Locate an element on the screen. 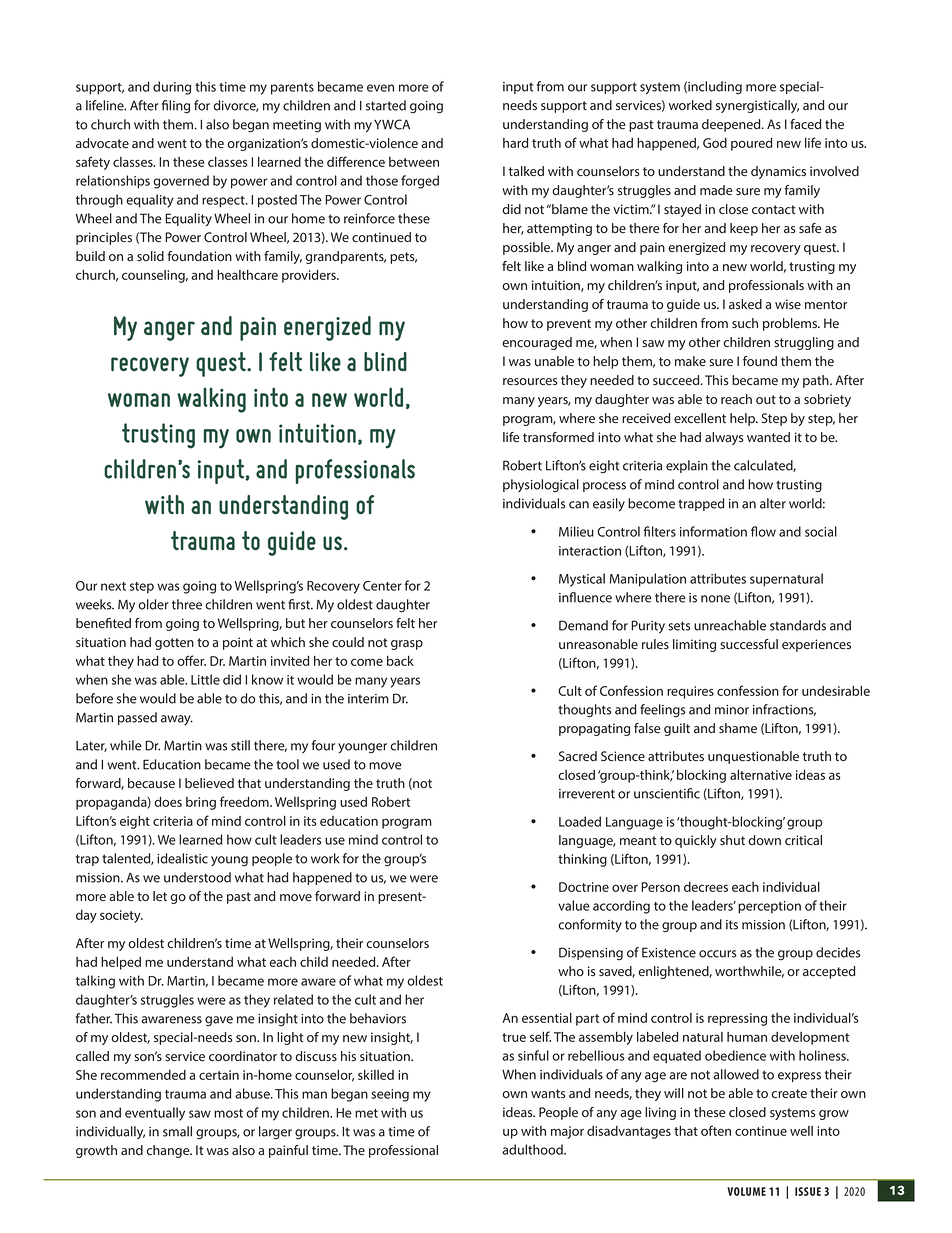 This screenshot has height=1233, width=952. value is located at coordinates (574, 905).
